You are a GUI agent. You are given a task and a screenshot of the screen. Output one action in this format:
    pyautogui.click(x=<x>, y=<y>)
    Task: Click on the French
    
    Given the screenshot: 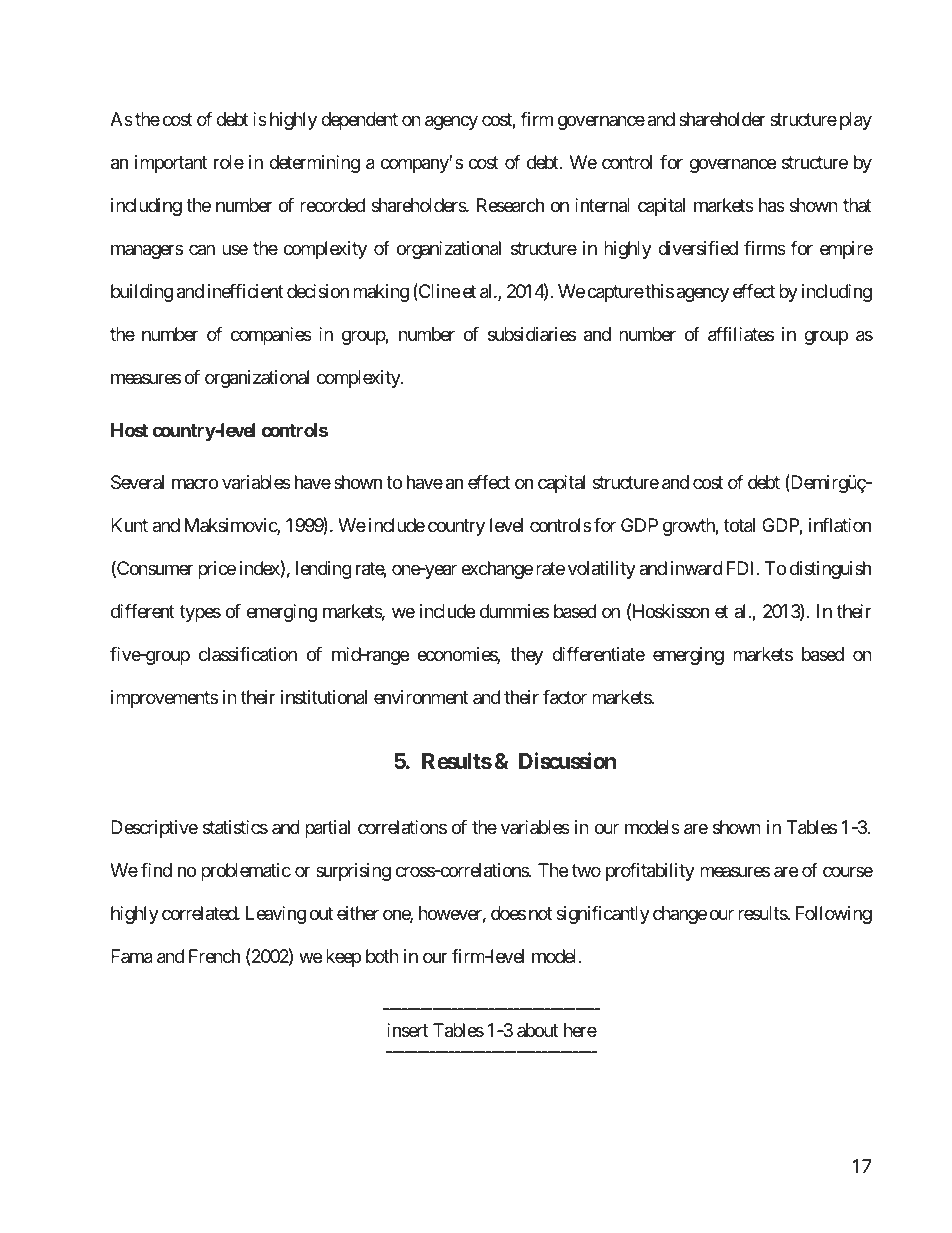 What is the action you would take?
    pyautogui.click(x=214, y=956)
